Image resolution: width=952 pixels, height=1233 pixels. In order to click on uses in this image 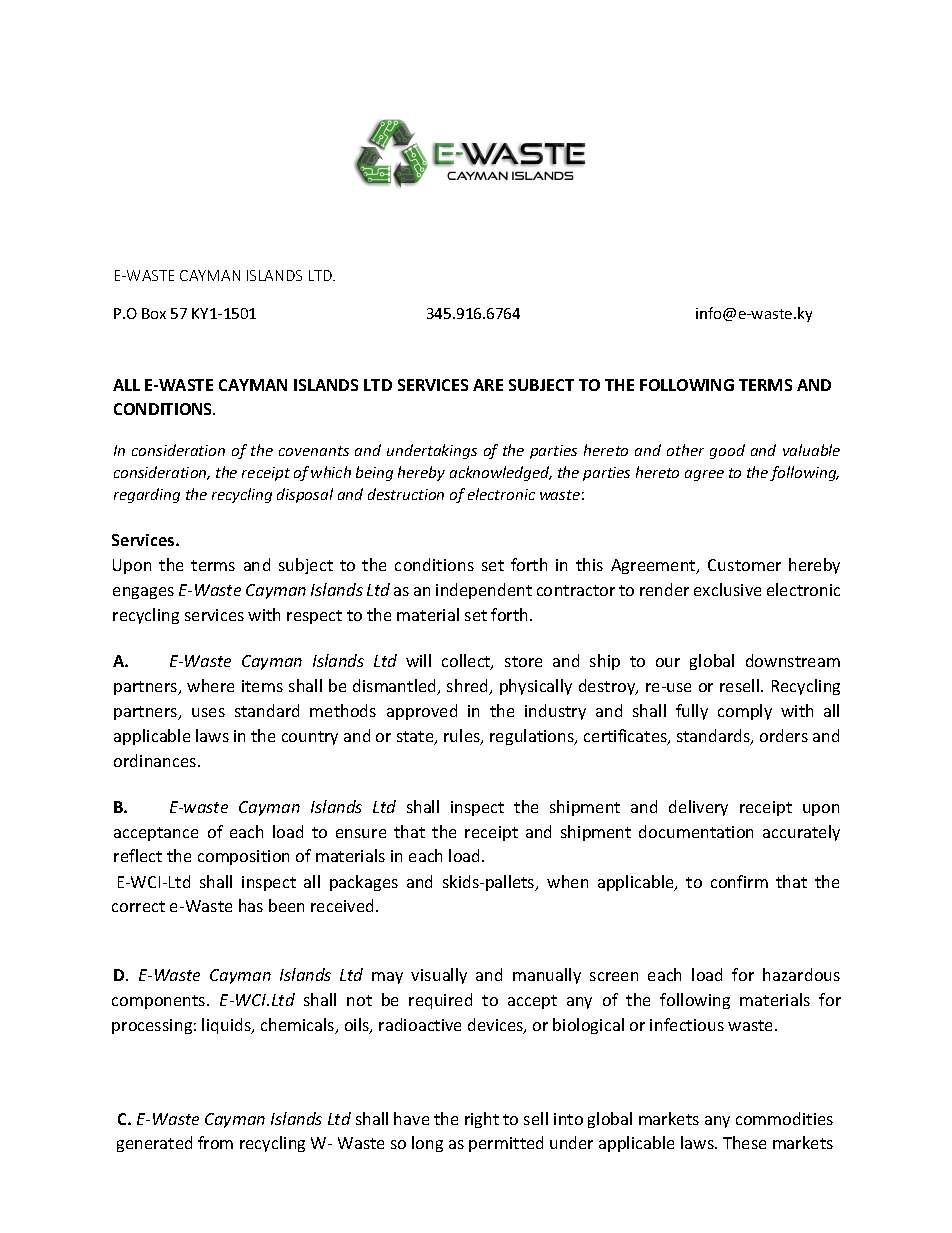, I will do `click(208, 712)`.
